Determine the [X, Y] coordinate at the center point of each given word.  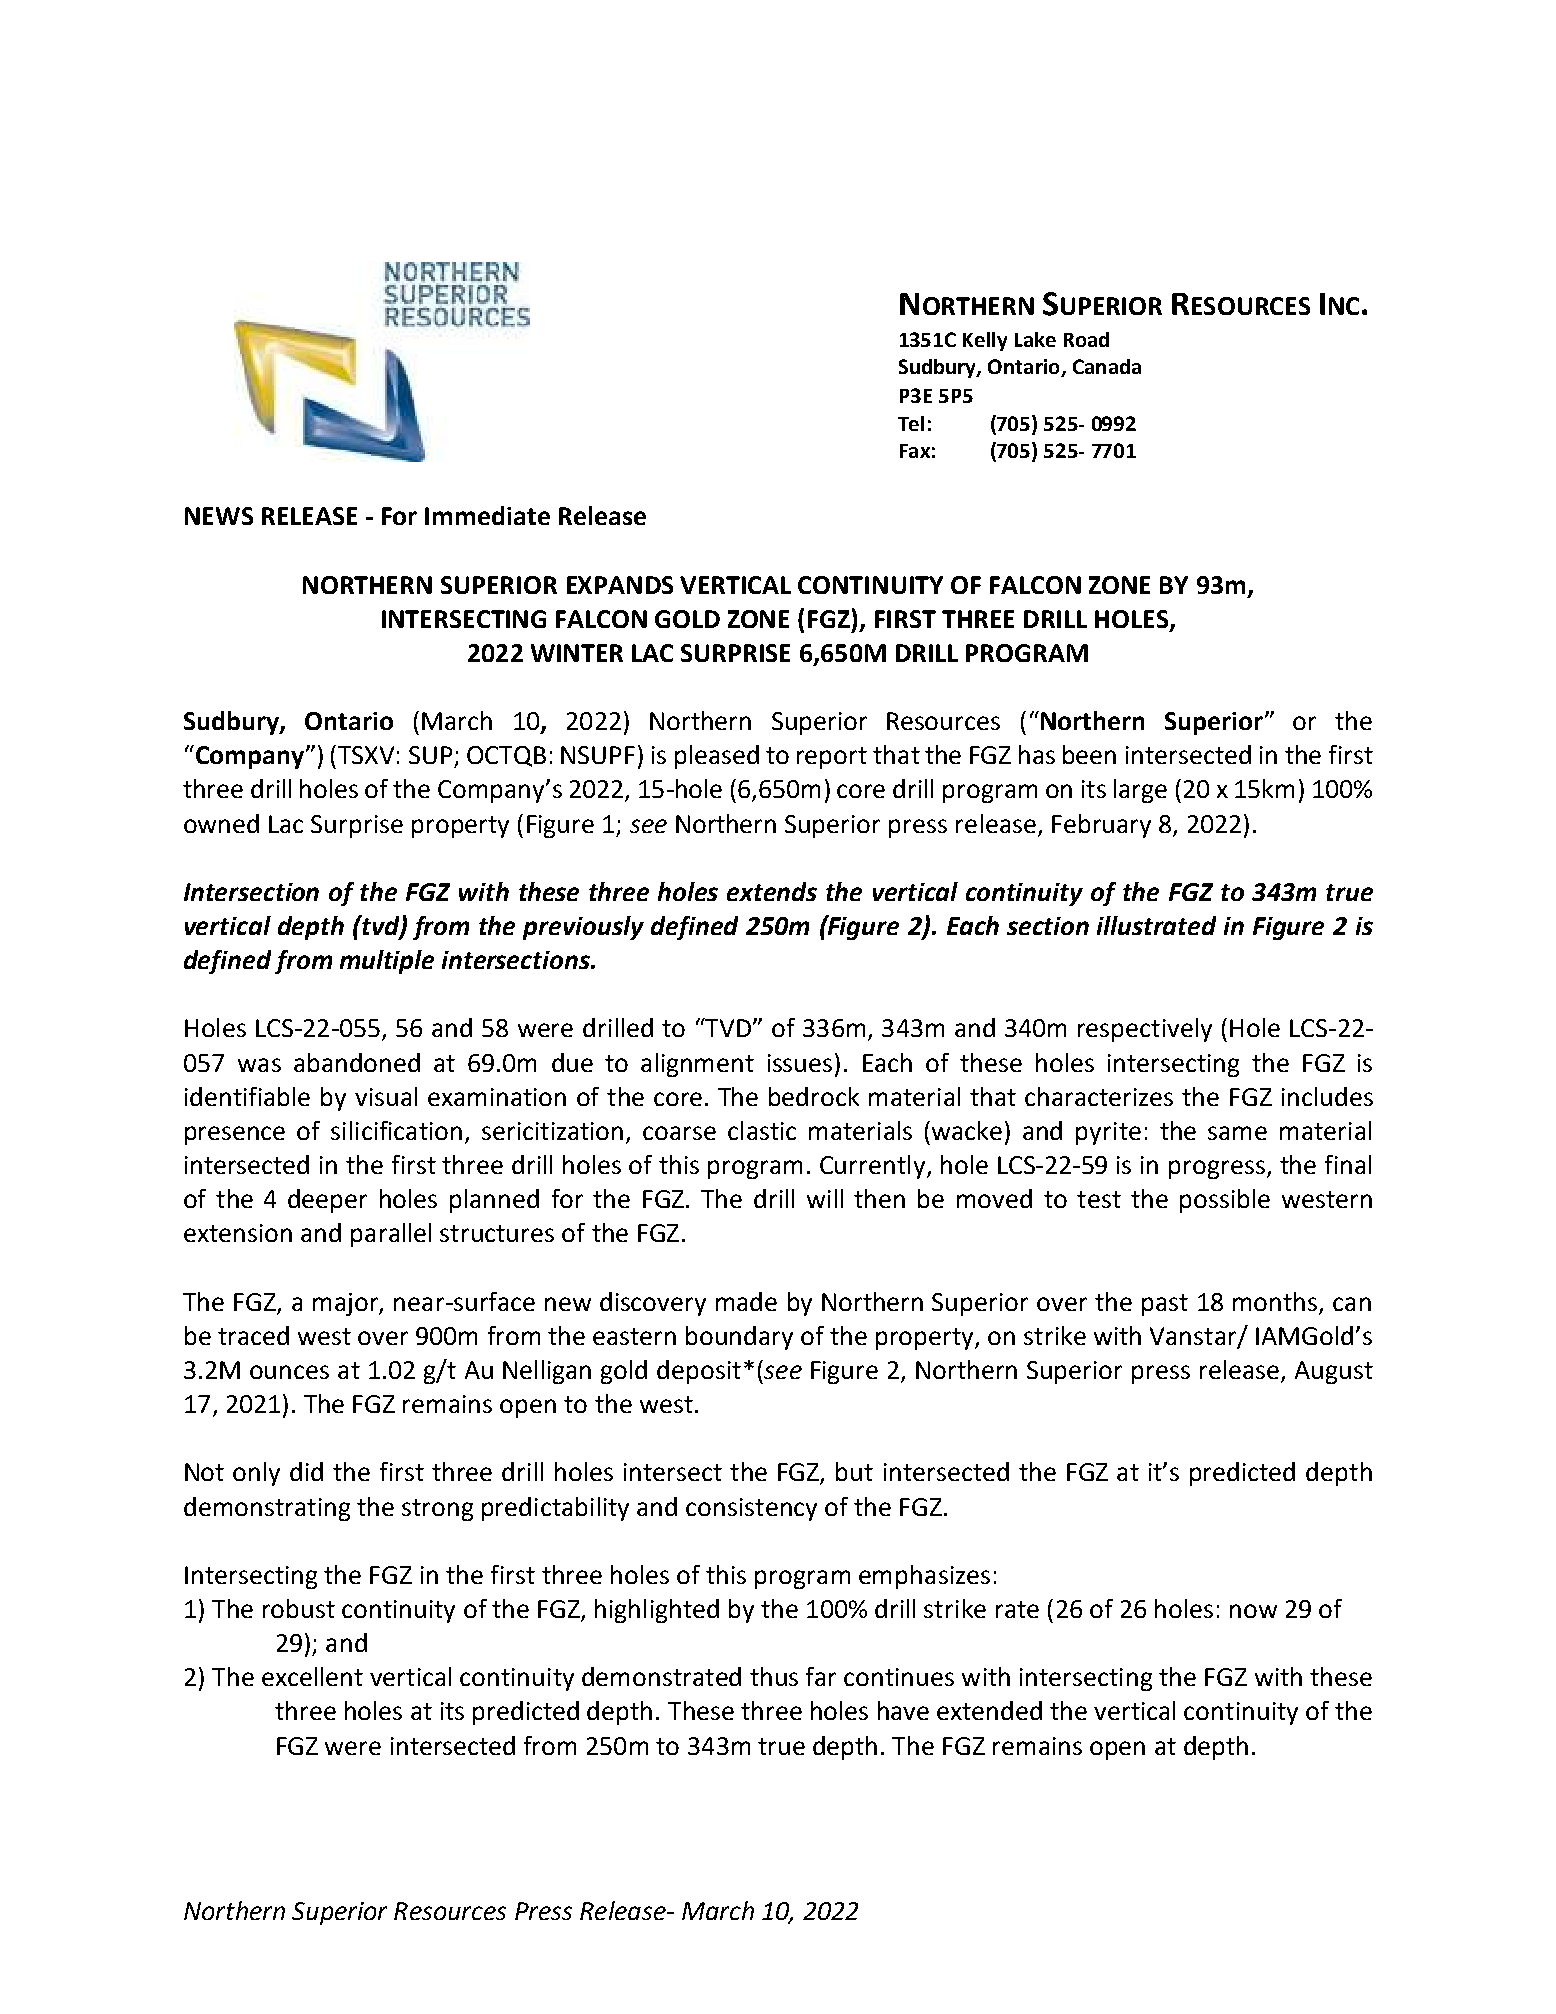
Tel [911, 423]
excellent [312, 1676]
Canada [1107, 366]
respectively [1145, 1030]
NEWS [219, 516]
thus [774, 1676]
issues [800, 1063]
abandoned [357, 1062]
